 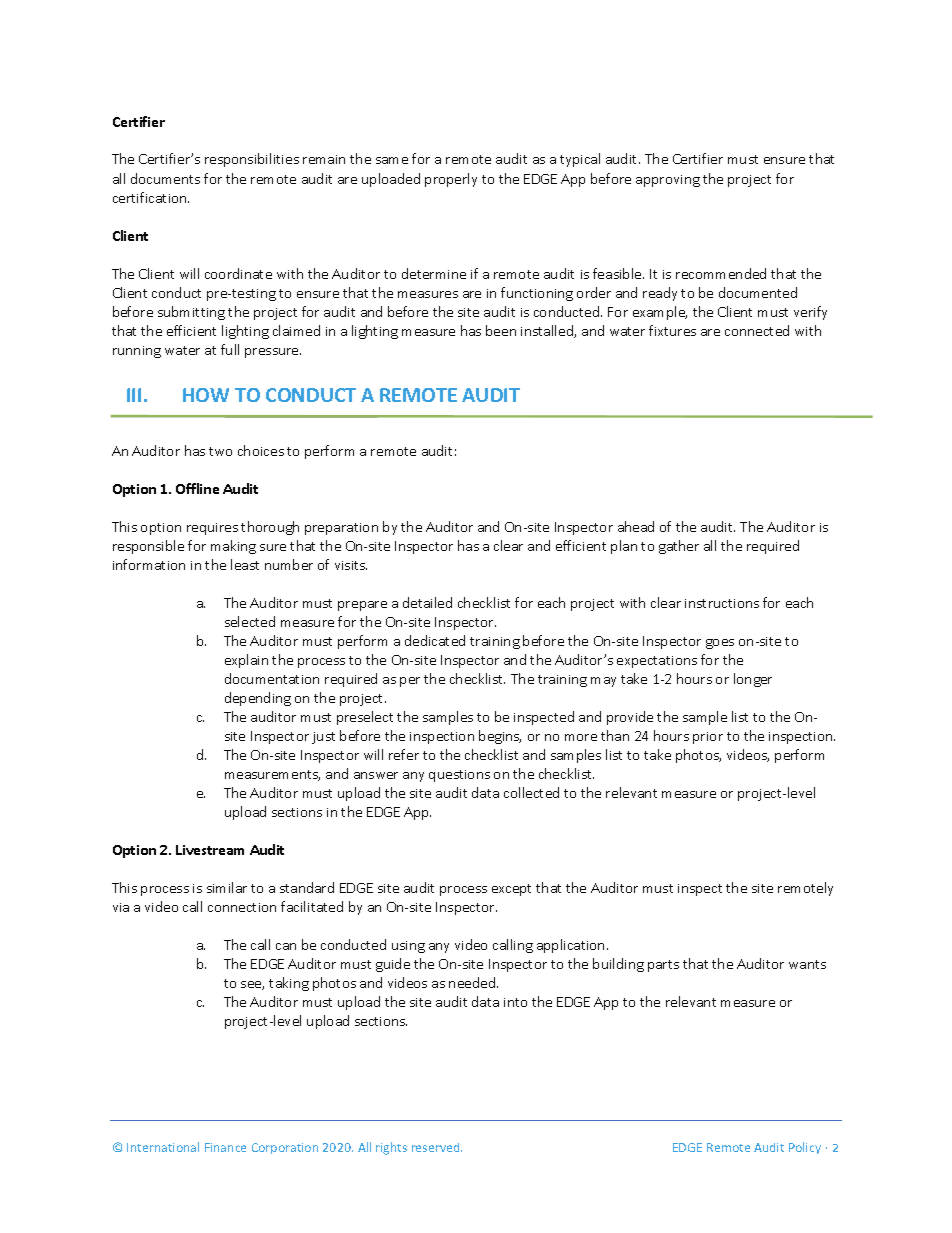 What do you see at coordinates (341, 529) in the document?
I see `preparation` at bounding box center [341, 529].
